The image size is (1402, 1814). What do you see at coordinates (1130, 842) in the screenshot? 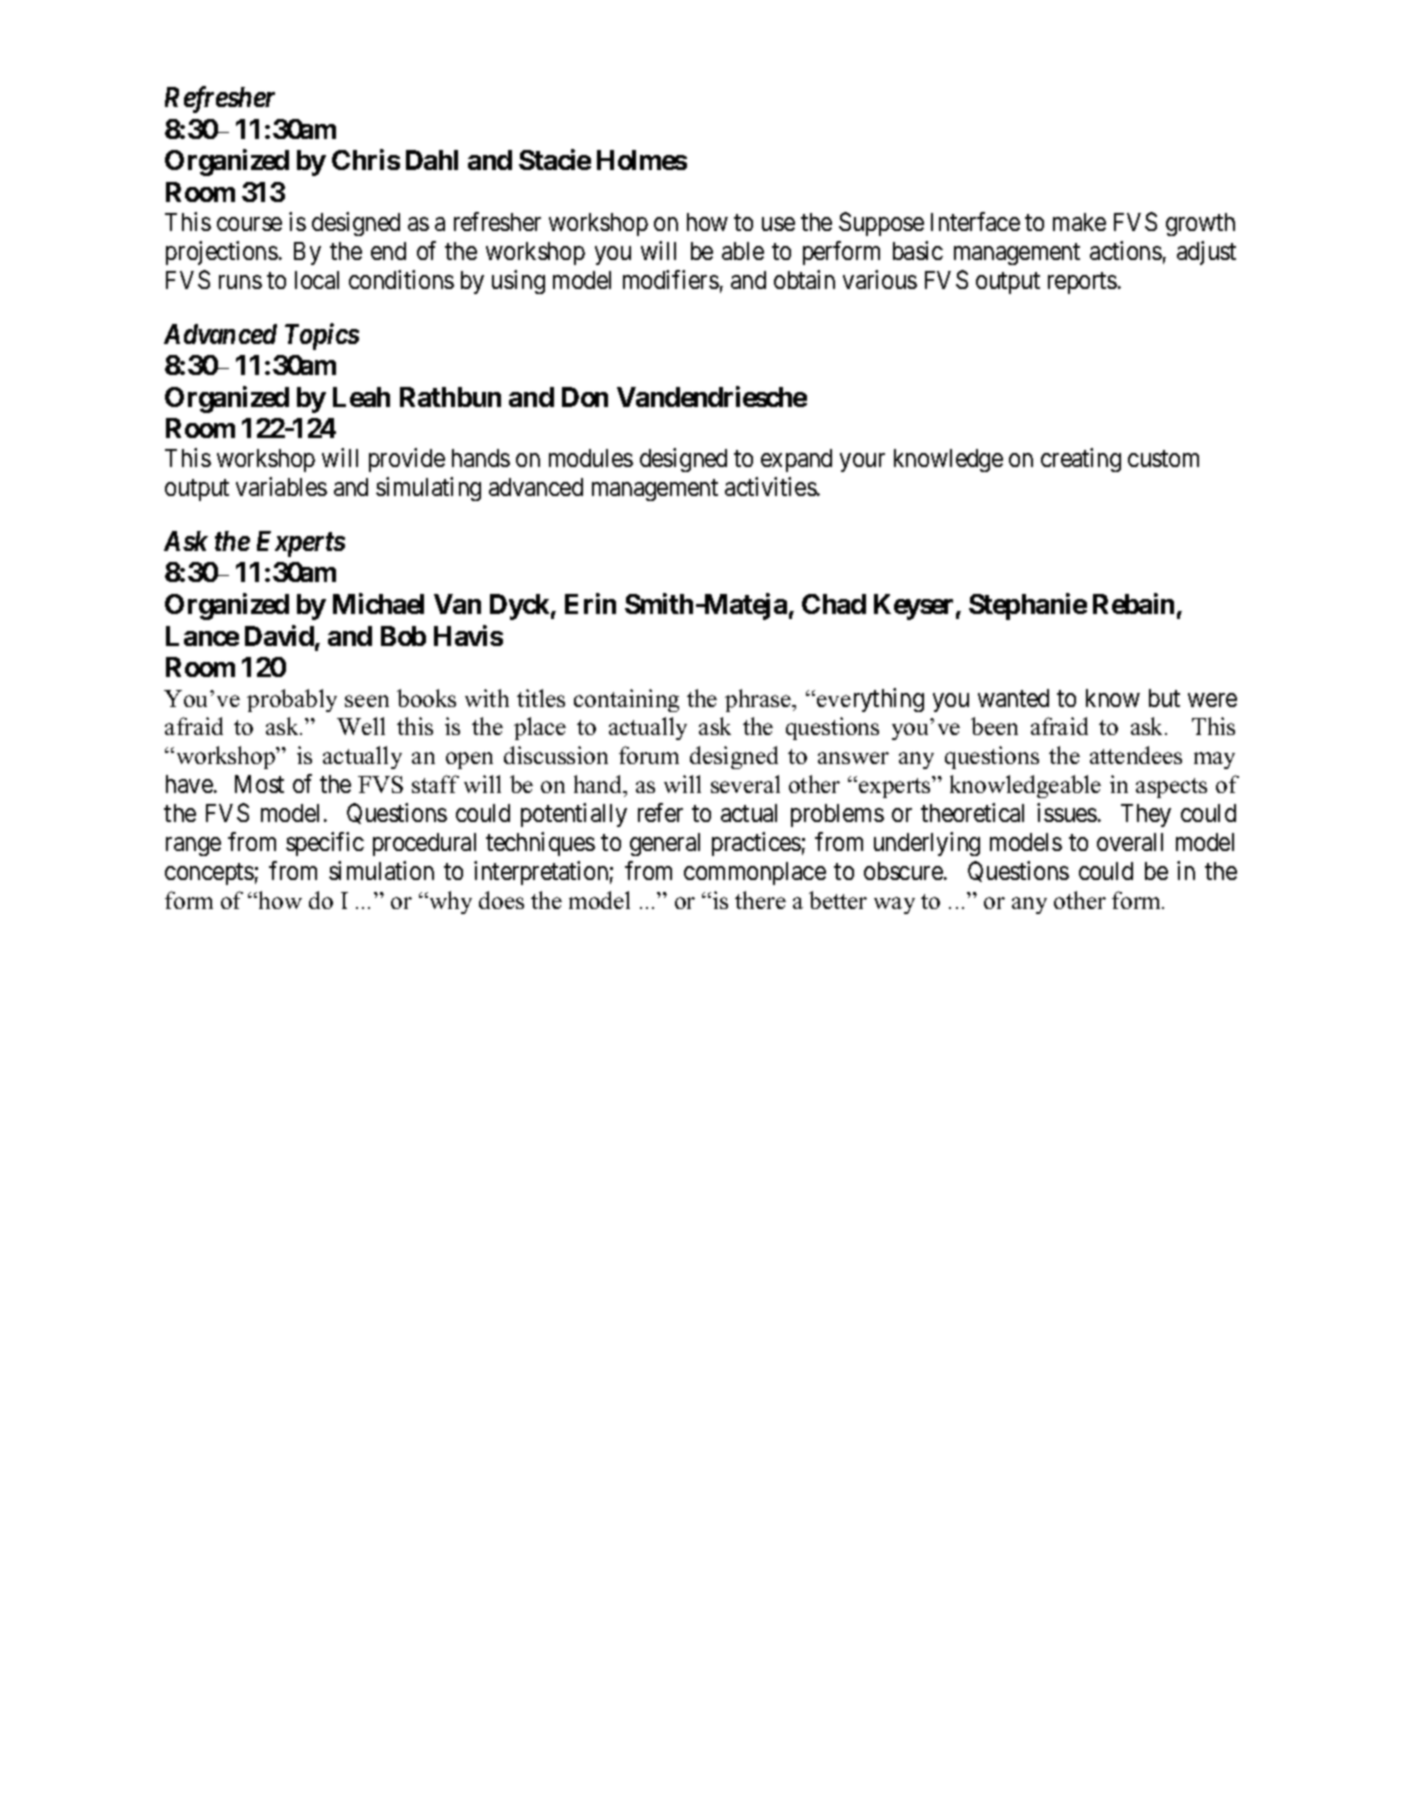
I see `overall` at bounding box center [1130, 842].
